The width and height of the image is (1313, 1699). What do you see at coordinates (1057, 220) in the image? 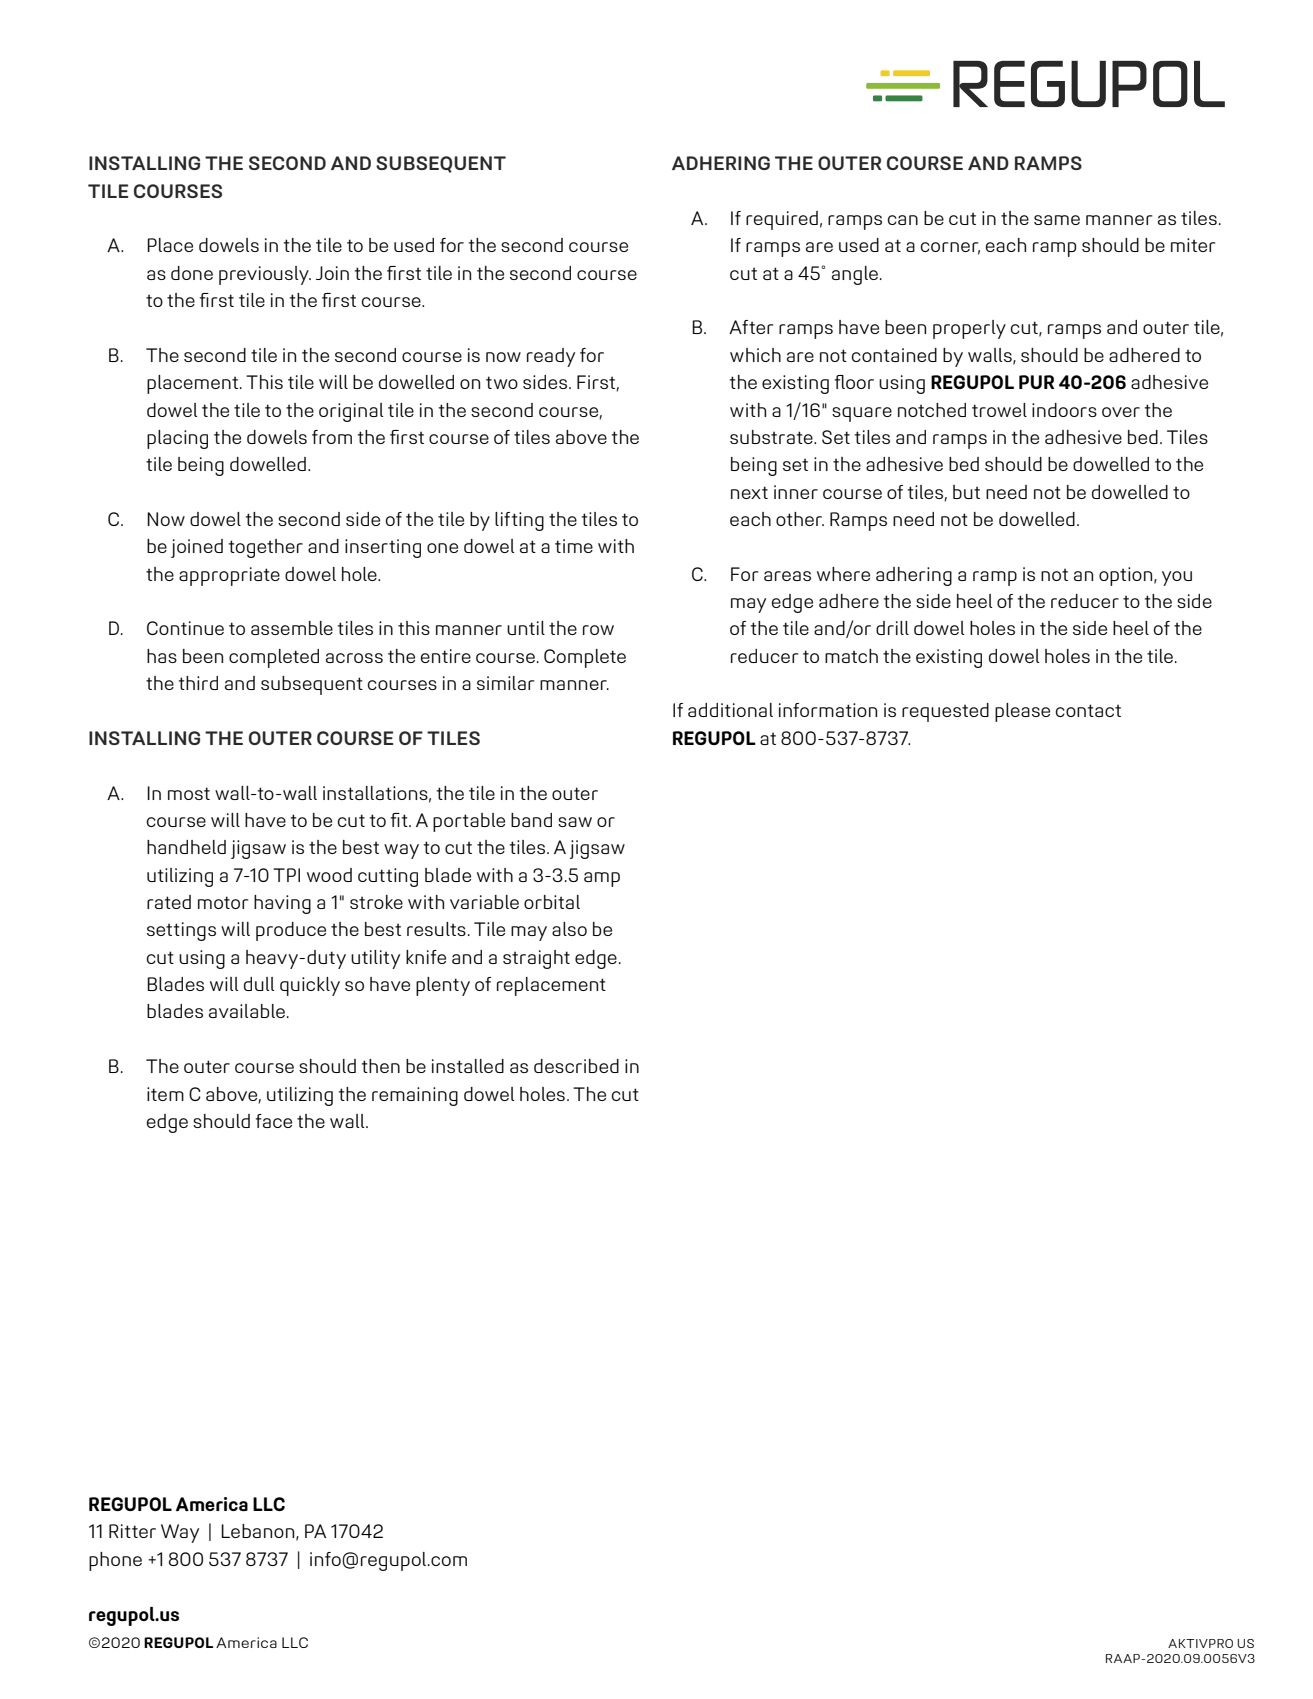
I see `same` at bounding box center [1057, 220].
